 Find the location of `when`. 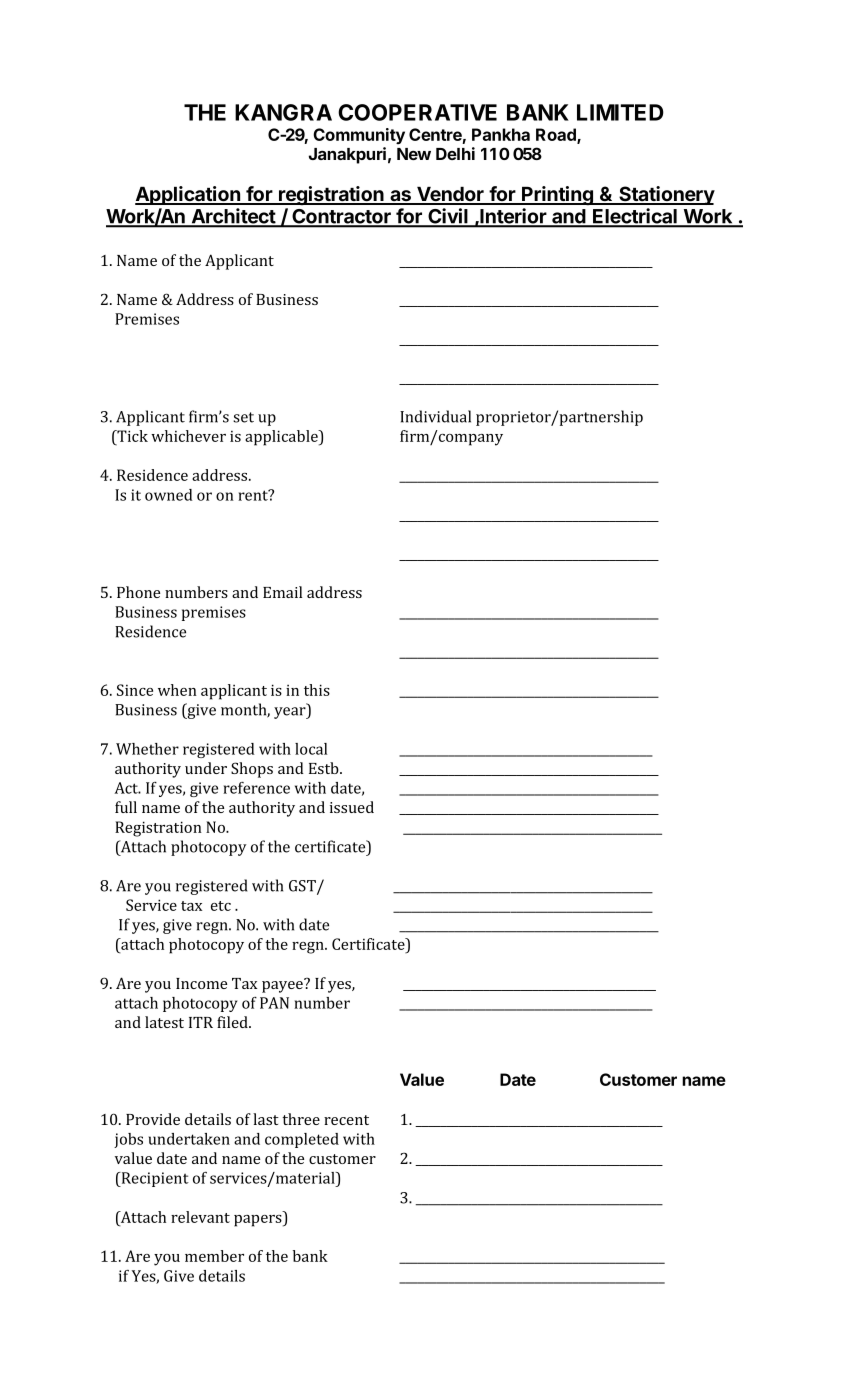

when is located at coordinates (177, 690).
